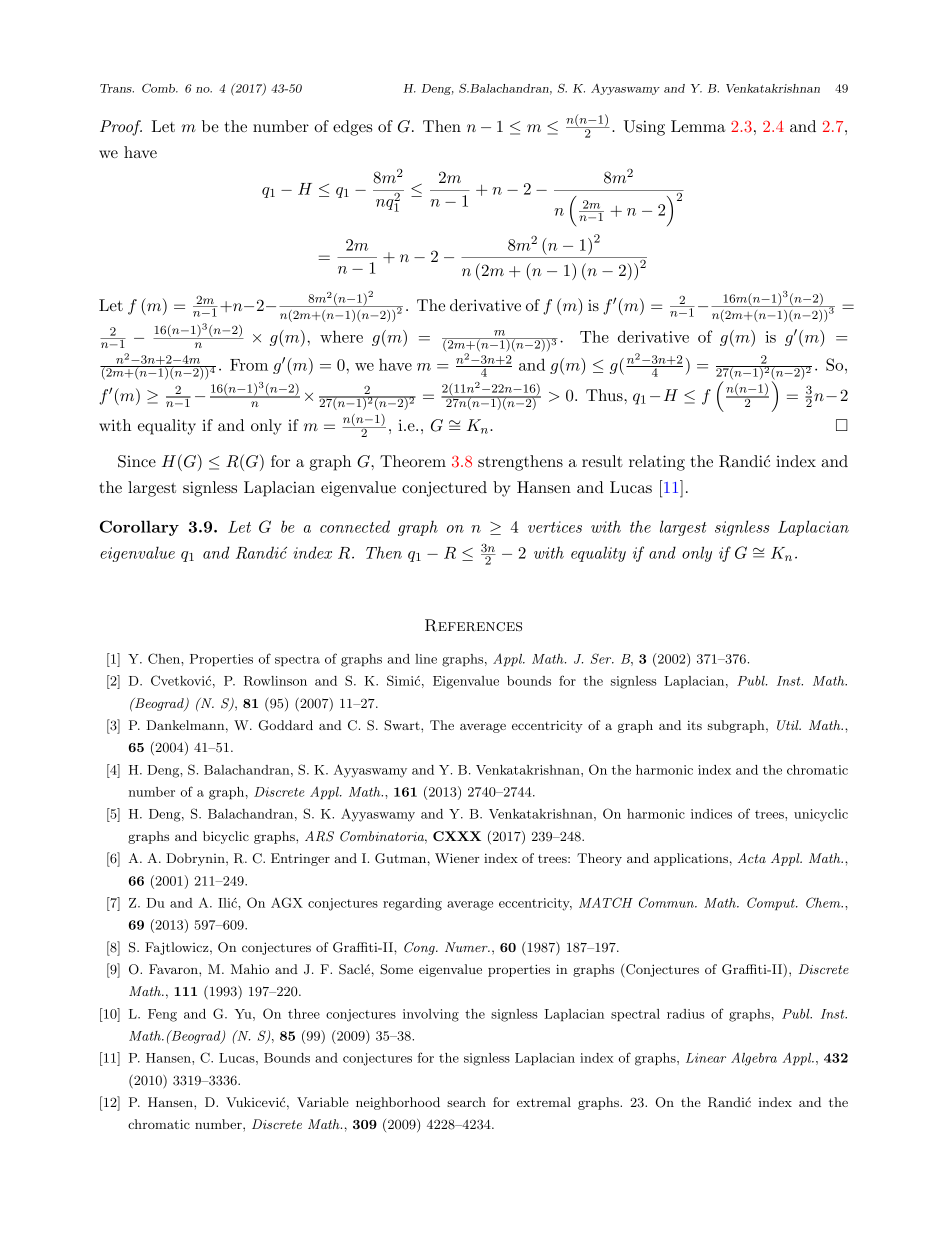 The height and width of the screenshot is (1233, 952). Describe the element at coordinates (602, 658) in the screenshot. I see `Ser` at that location.
